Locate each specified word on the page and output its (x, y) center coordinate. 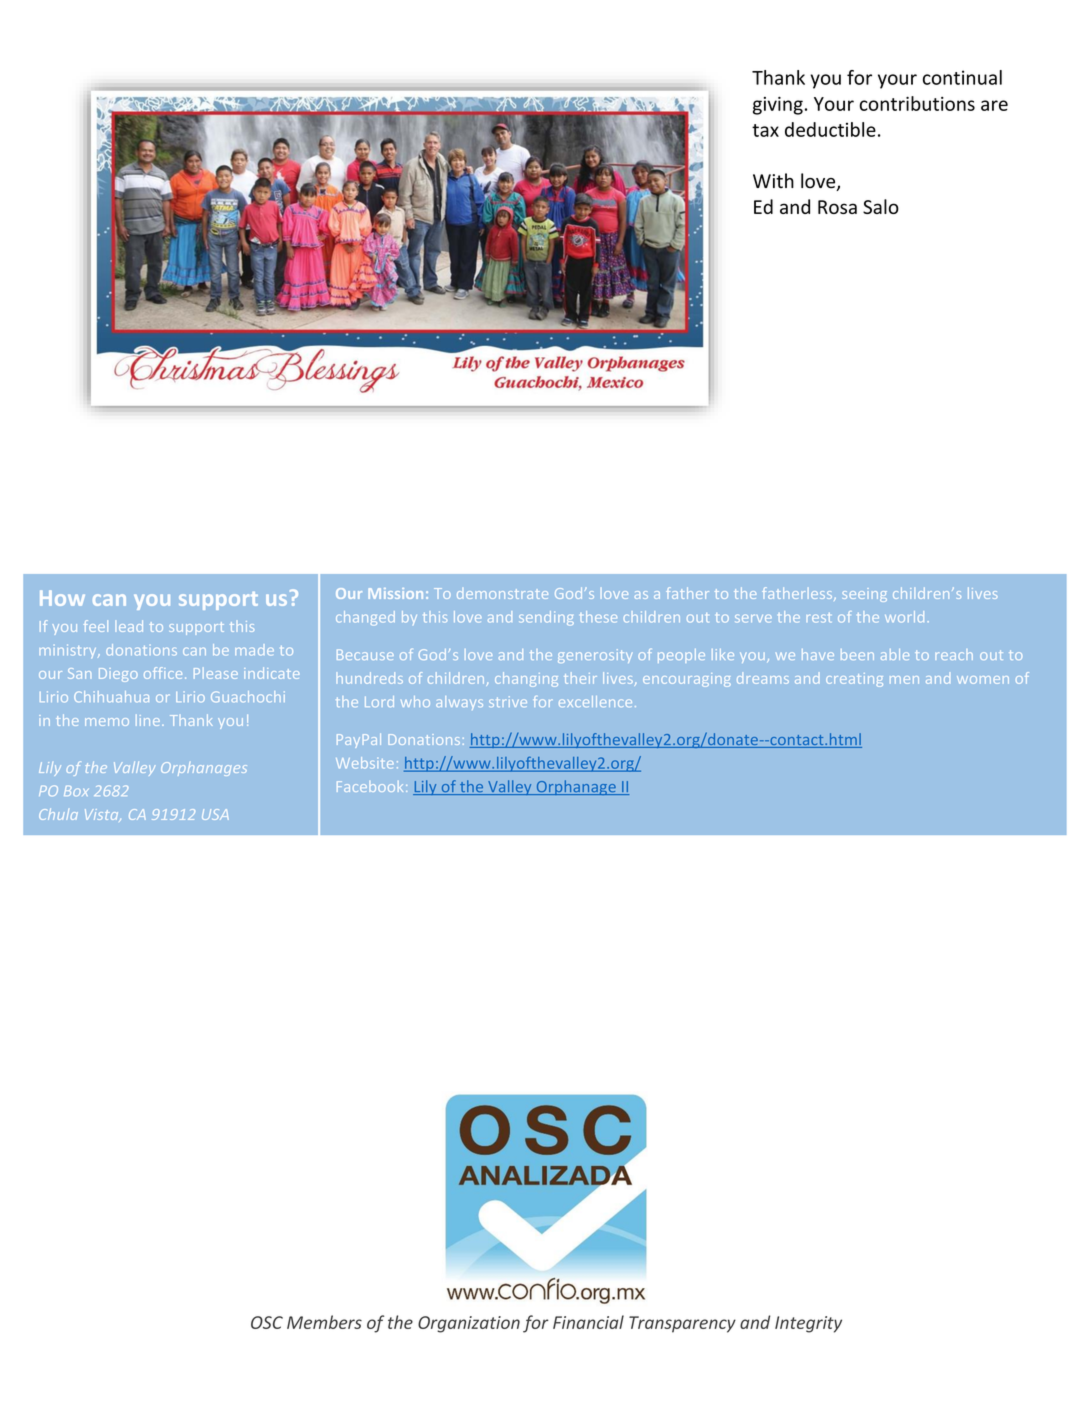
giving (778, 106)
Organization (469, 1324)
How (62, 598)
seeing (865, 595)
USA (215, 814)
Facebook (370, 786)
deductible (830, 129)
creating (854, 680)
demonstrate (502, 593)
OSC (267, 1322)
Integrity (808, 1324)
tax (765, 130)
